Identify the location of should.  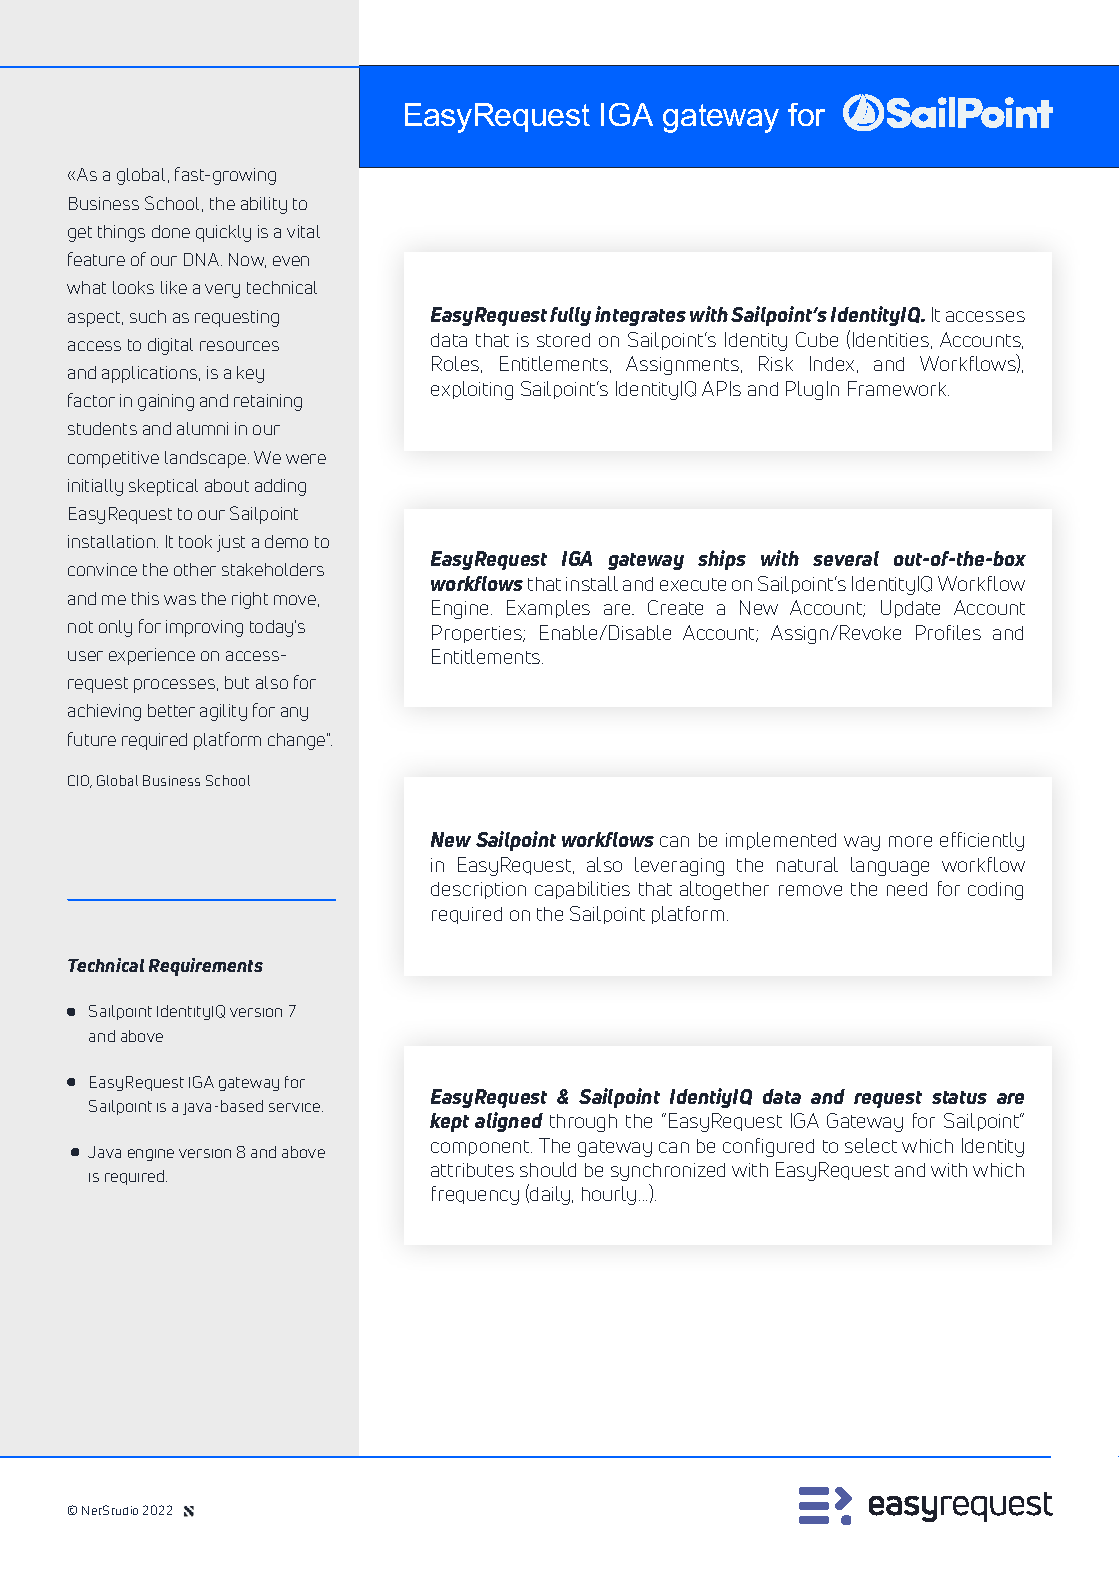
(548, 1169).
